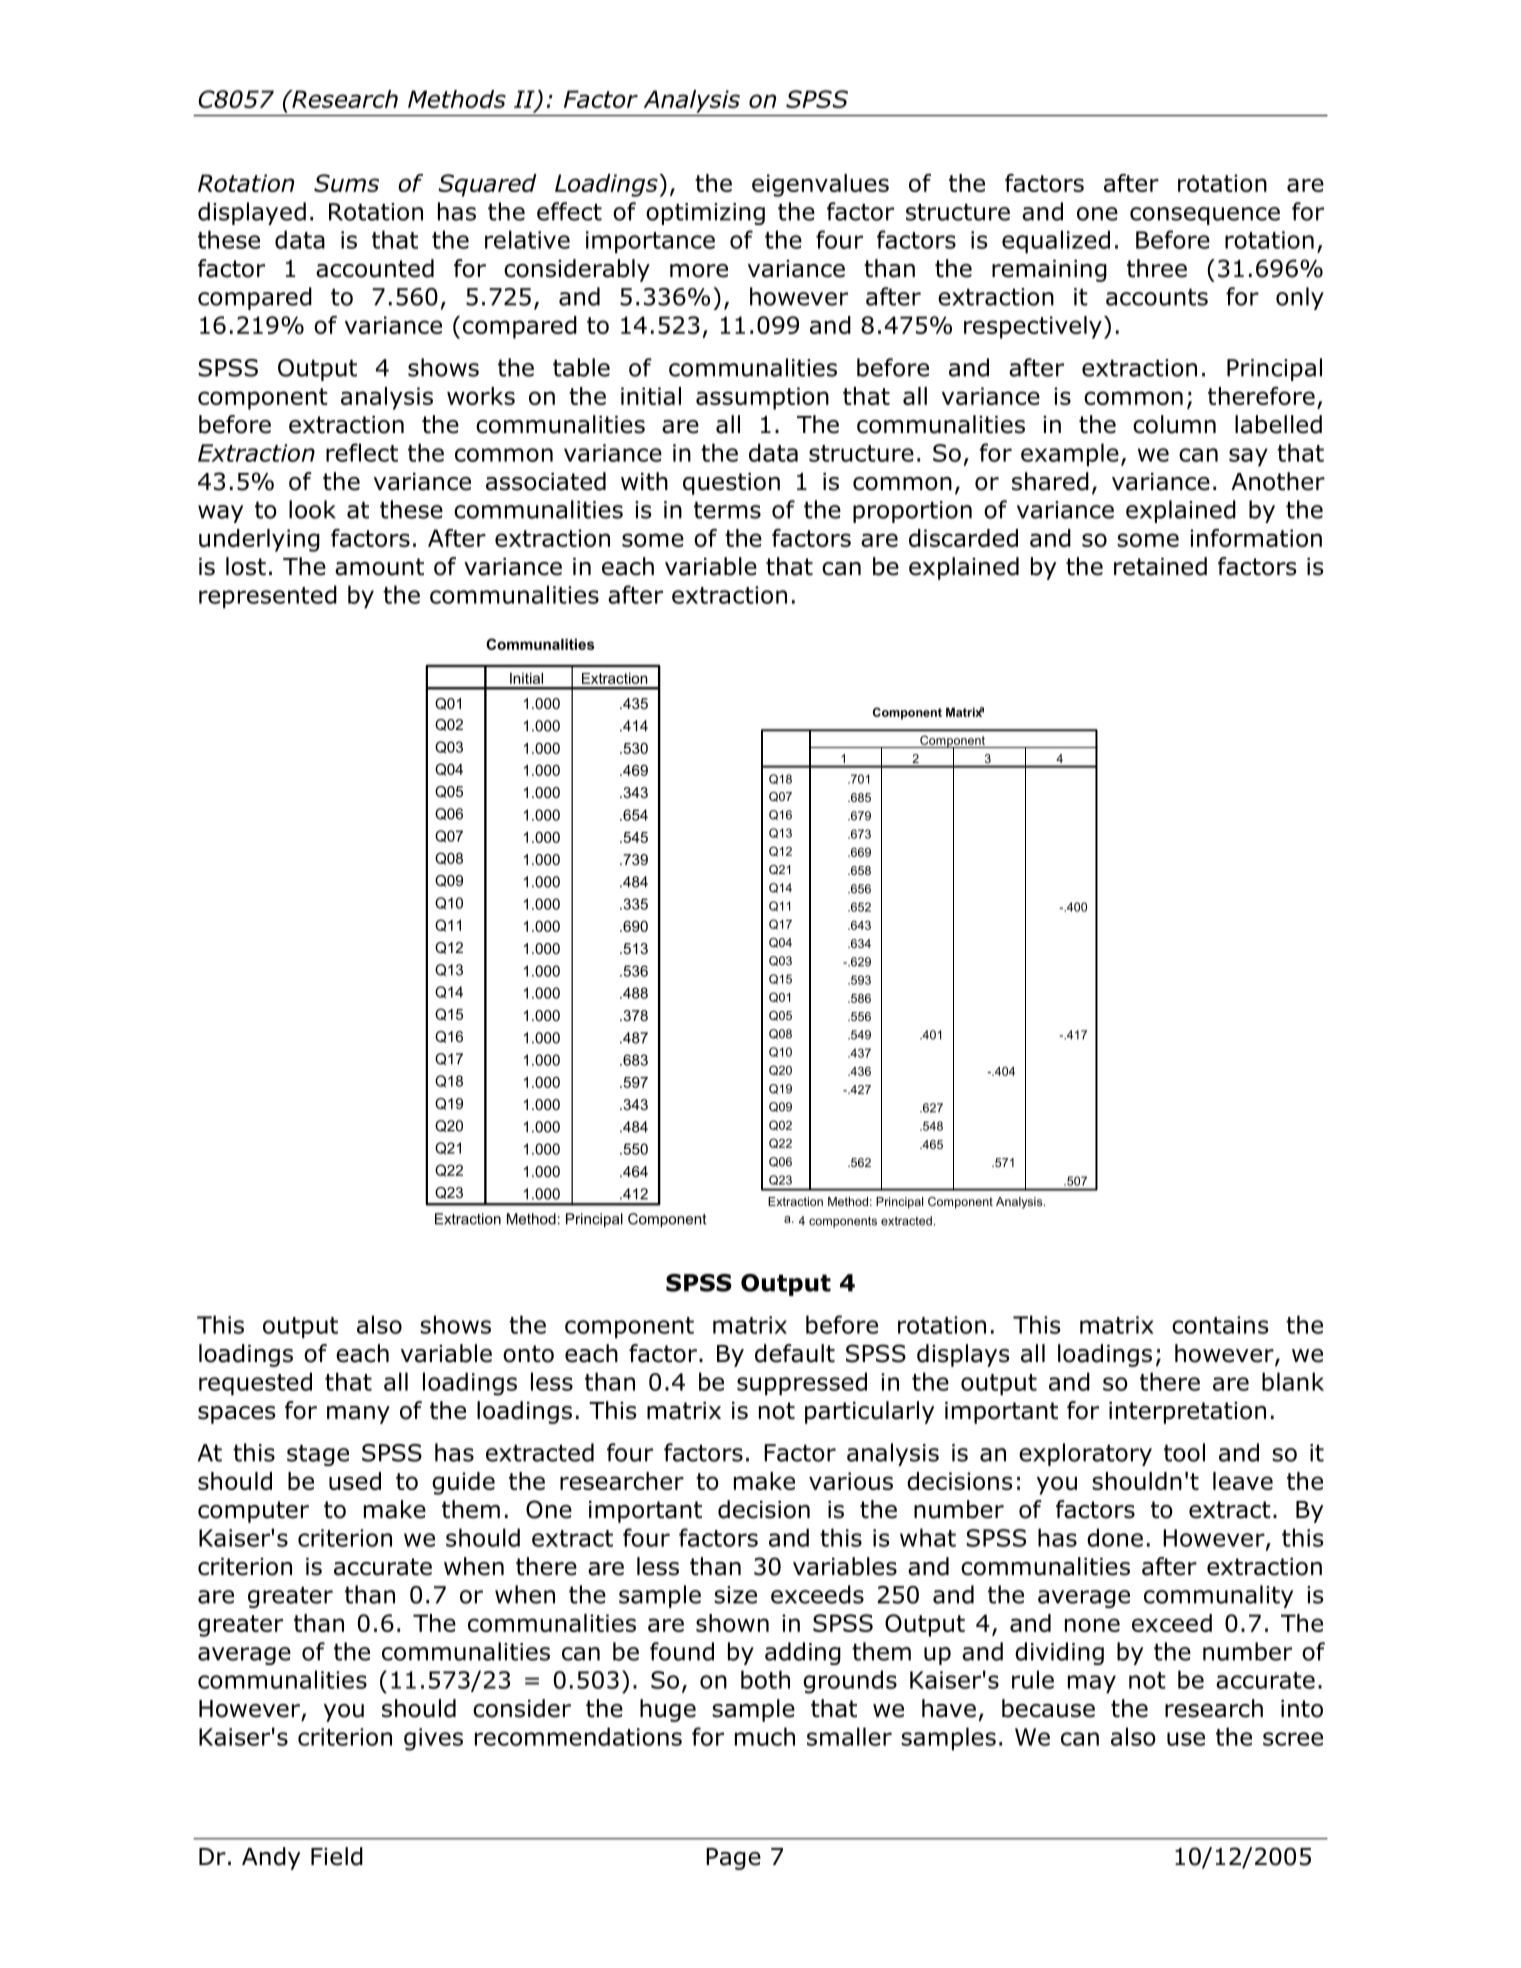 Image resolution: width=1521 pixels, height=1968 pixels. I want to click on contains, so click(1220, 1325).
